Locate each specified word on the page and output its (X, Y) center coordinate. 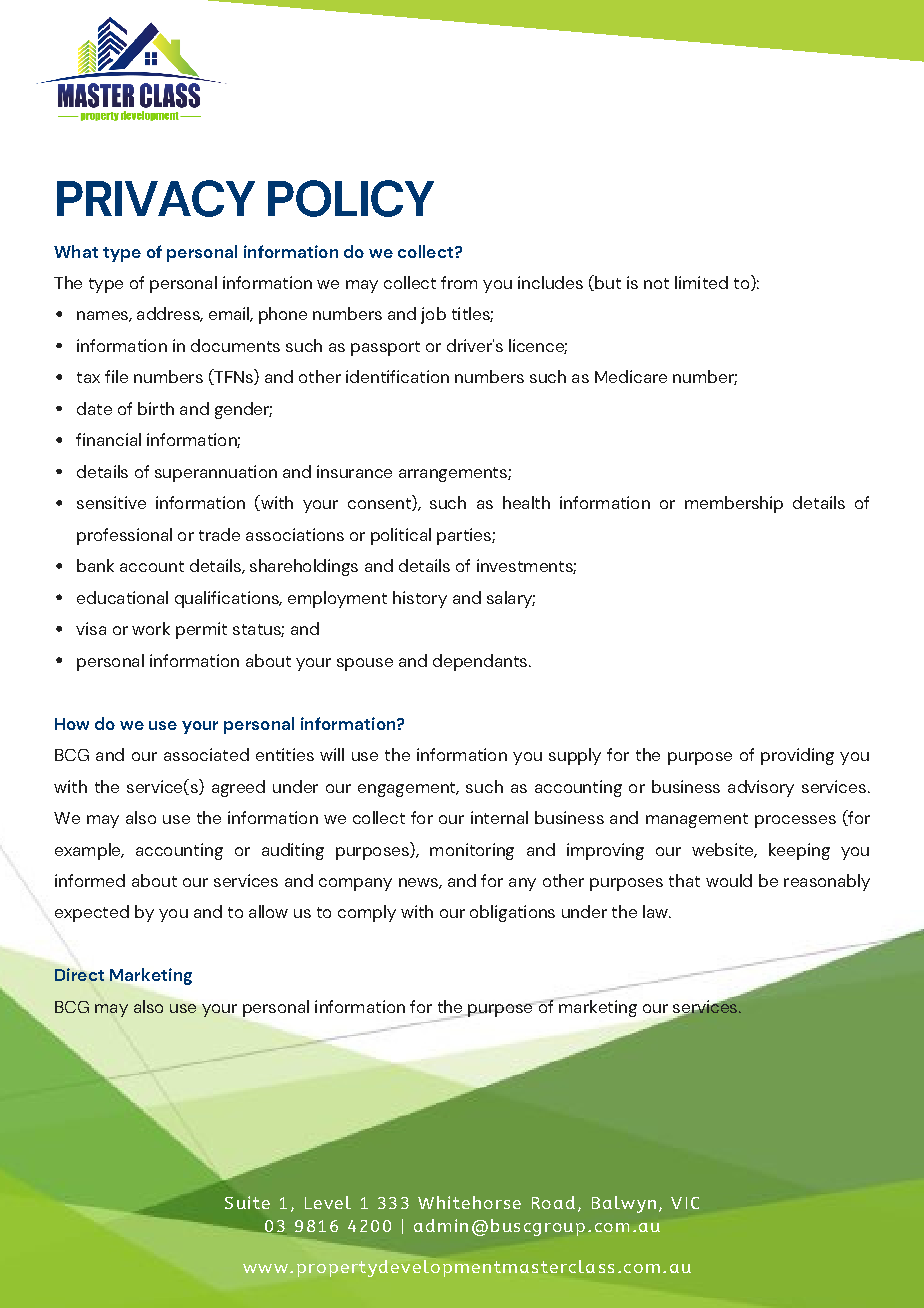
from (459, 282)
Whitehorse (469, 1202)
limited (701, 282)
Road (553, 1202)
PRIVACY (156, 198)
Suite (247, 1202)
